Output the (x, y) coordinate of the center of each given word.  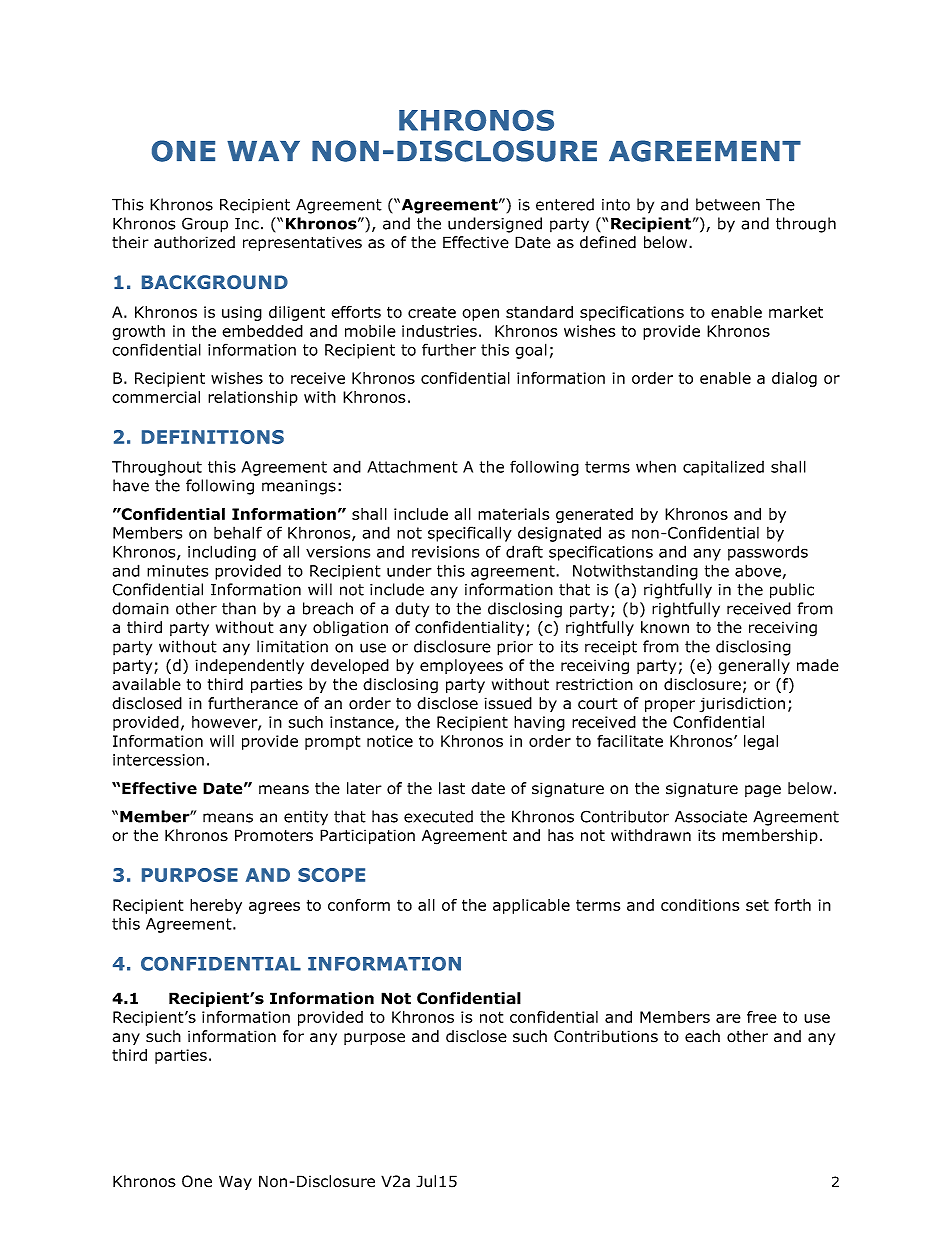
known (665, 627)
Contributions (606, 1036)
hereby (216, 906)
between (728, 204)
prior (515, 648)
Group (205, 225)
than (239, 608)
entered (565, 204)
